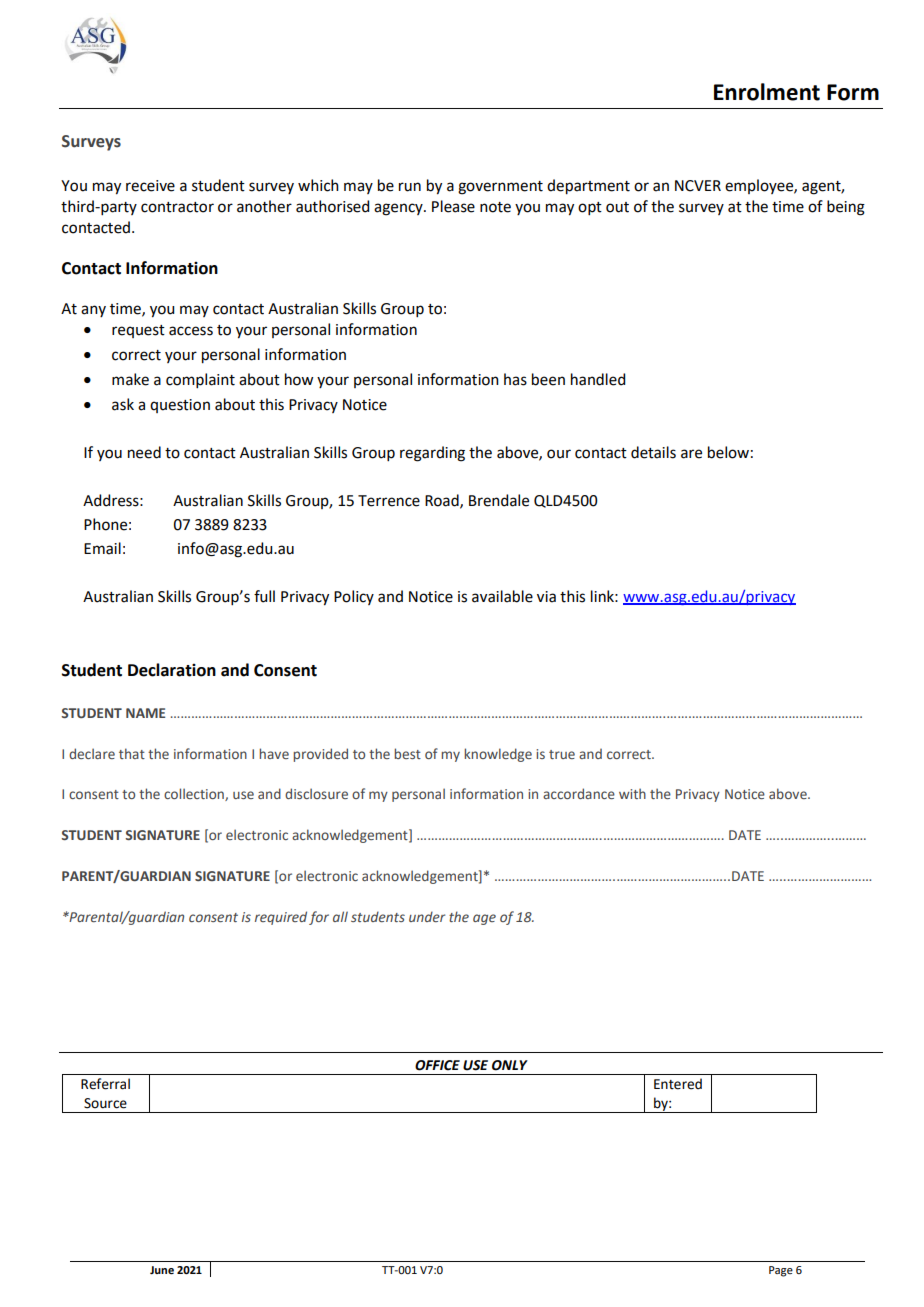 Image resolution: width=924 pixels, height=1307 pixels. Describe the element at coordinates (500, 188) in the screenshot. I see `government` at that location.
